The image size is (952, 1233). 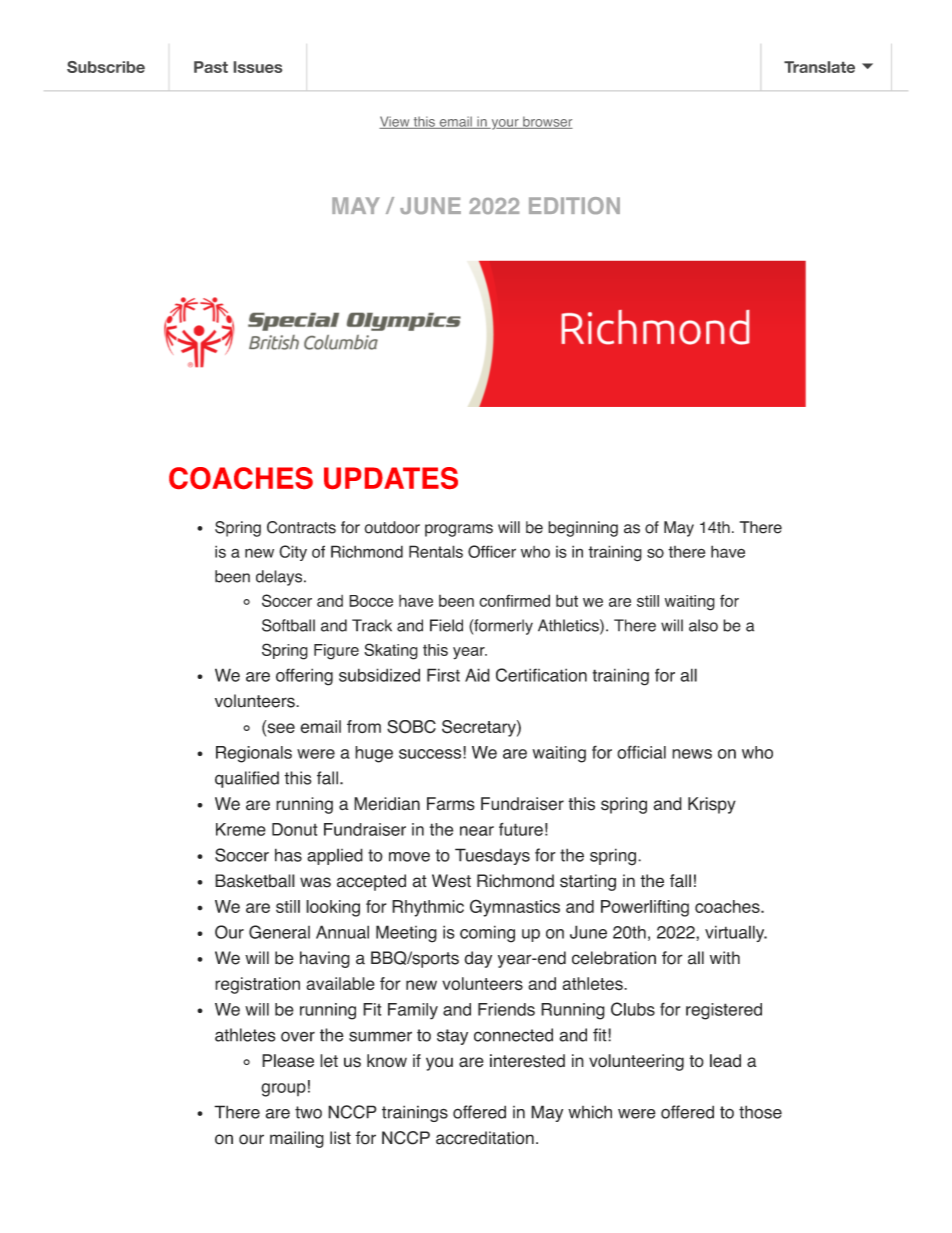 I want to click on Past, so click(x=211, y=67).
